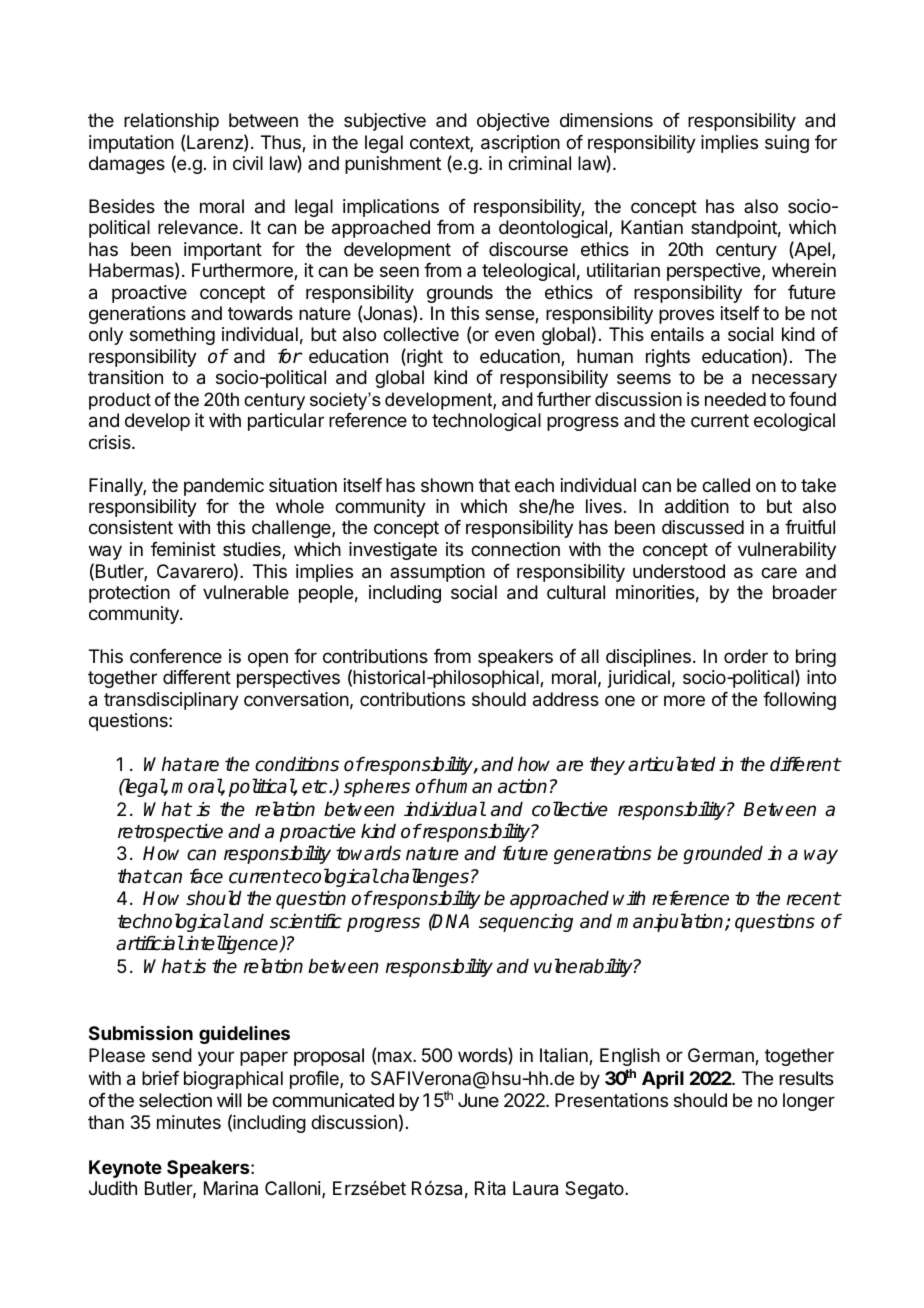 This image has height=1308, width=924. I want to click on grounded, so click(723, 855).
